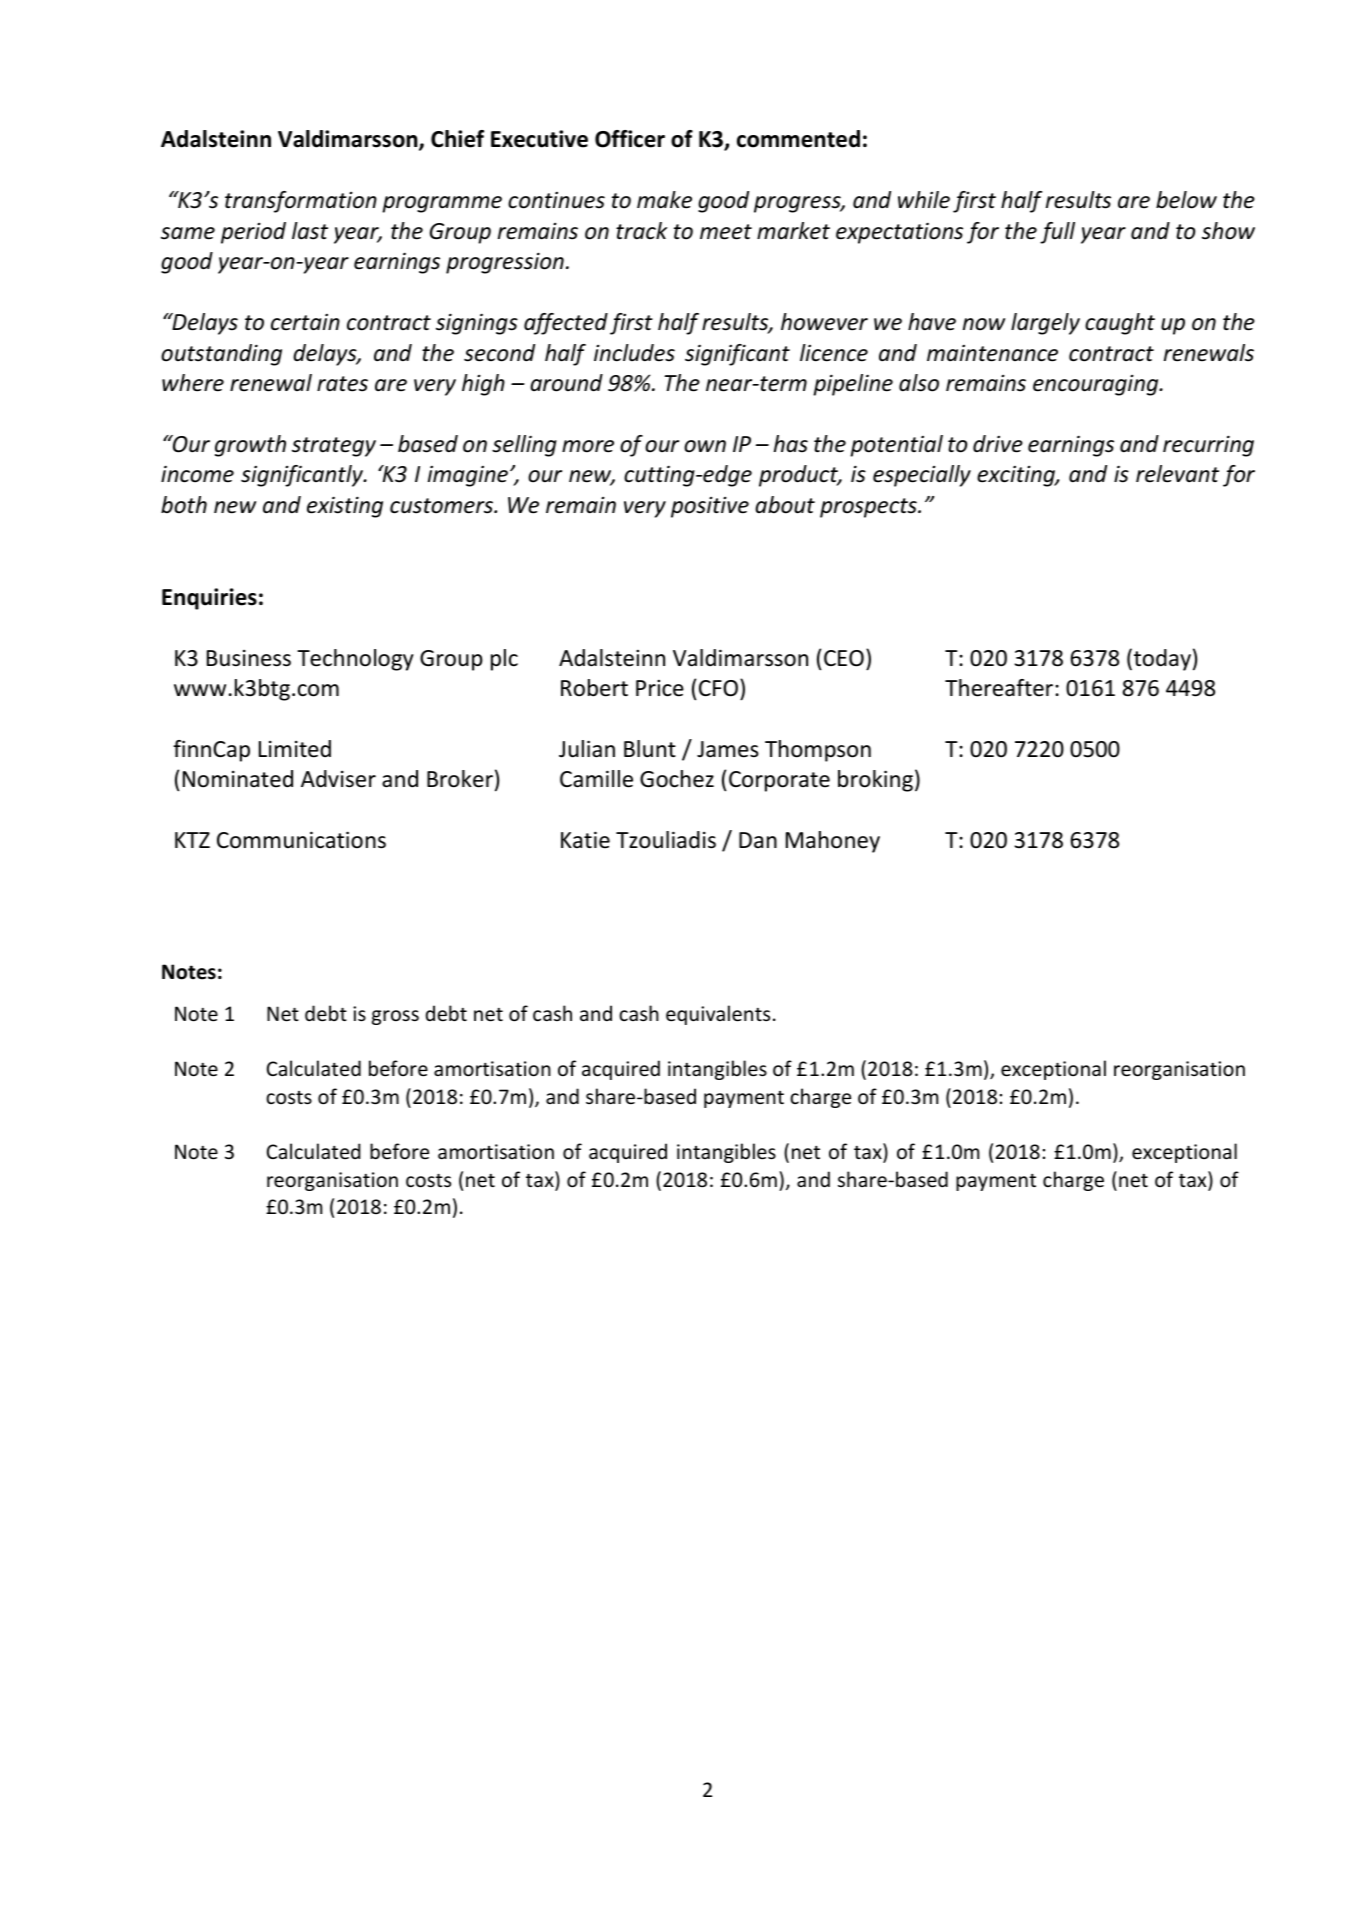 The width and height of the document is (1351, 1911). I want to click on gross, so click(395, 1017).
